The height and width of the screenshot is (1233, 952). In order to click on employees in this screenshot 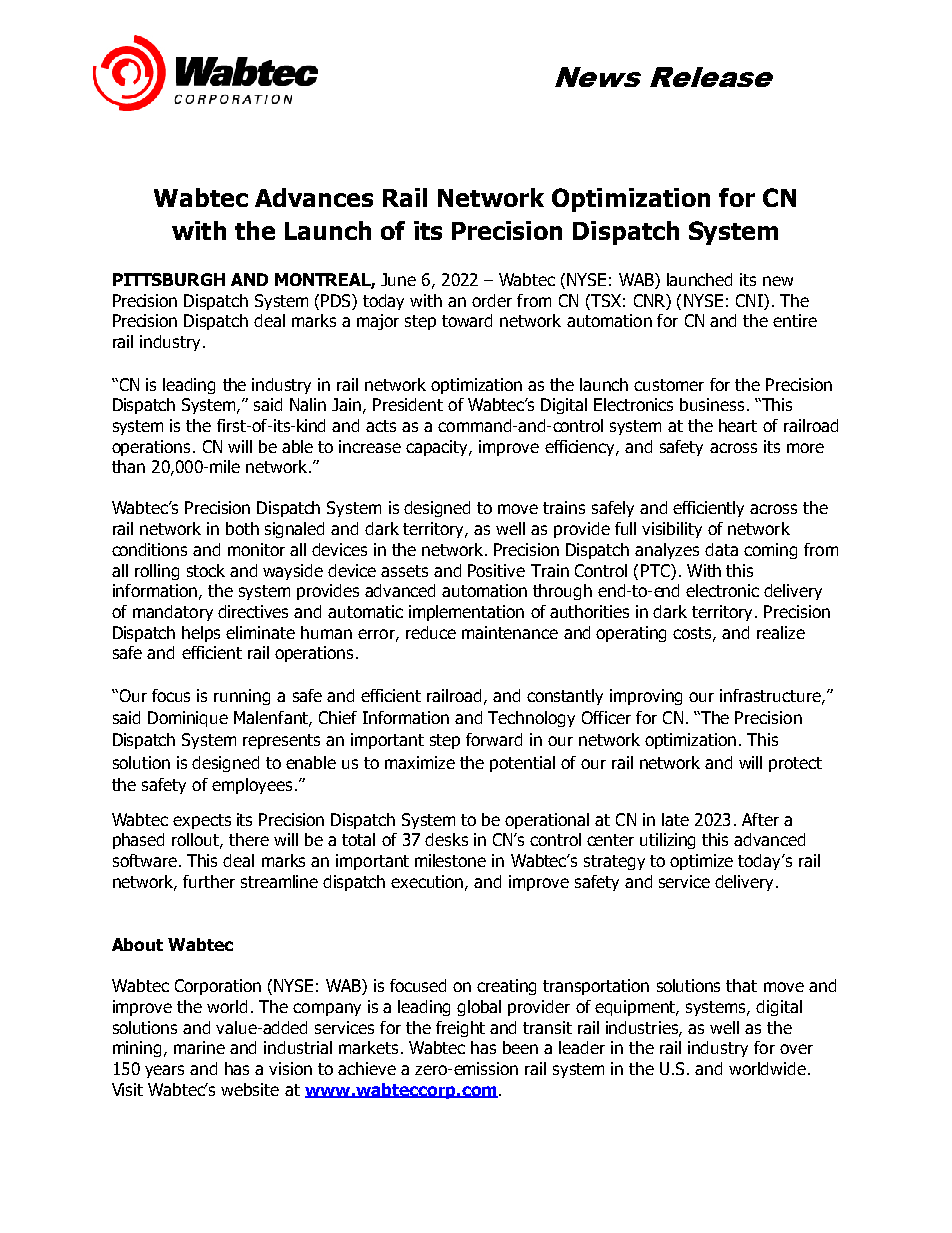, I will do `click(252, 786)`.
